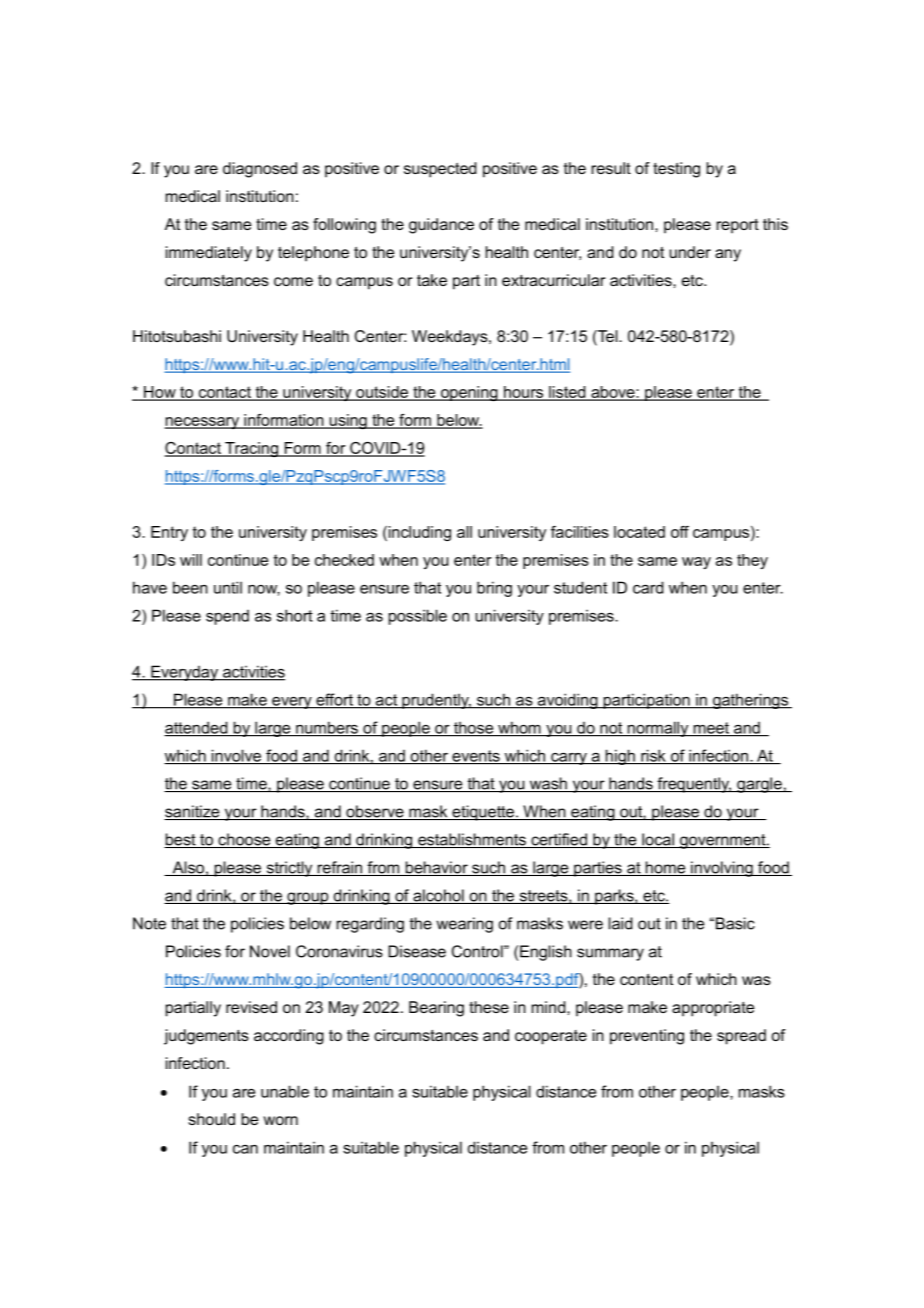  Describe the element at coordinates (464, 925) in the screenshot. I see `wearing` at that location.
